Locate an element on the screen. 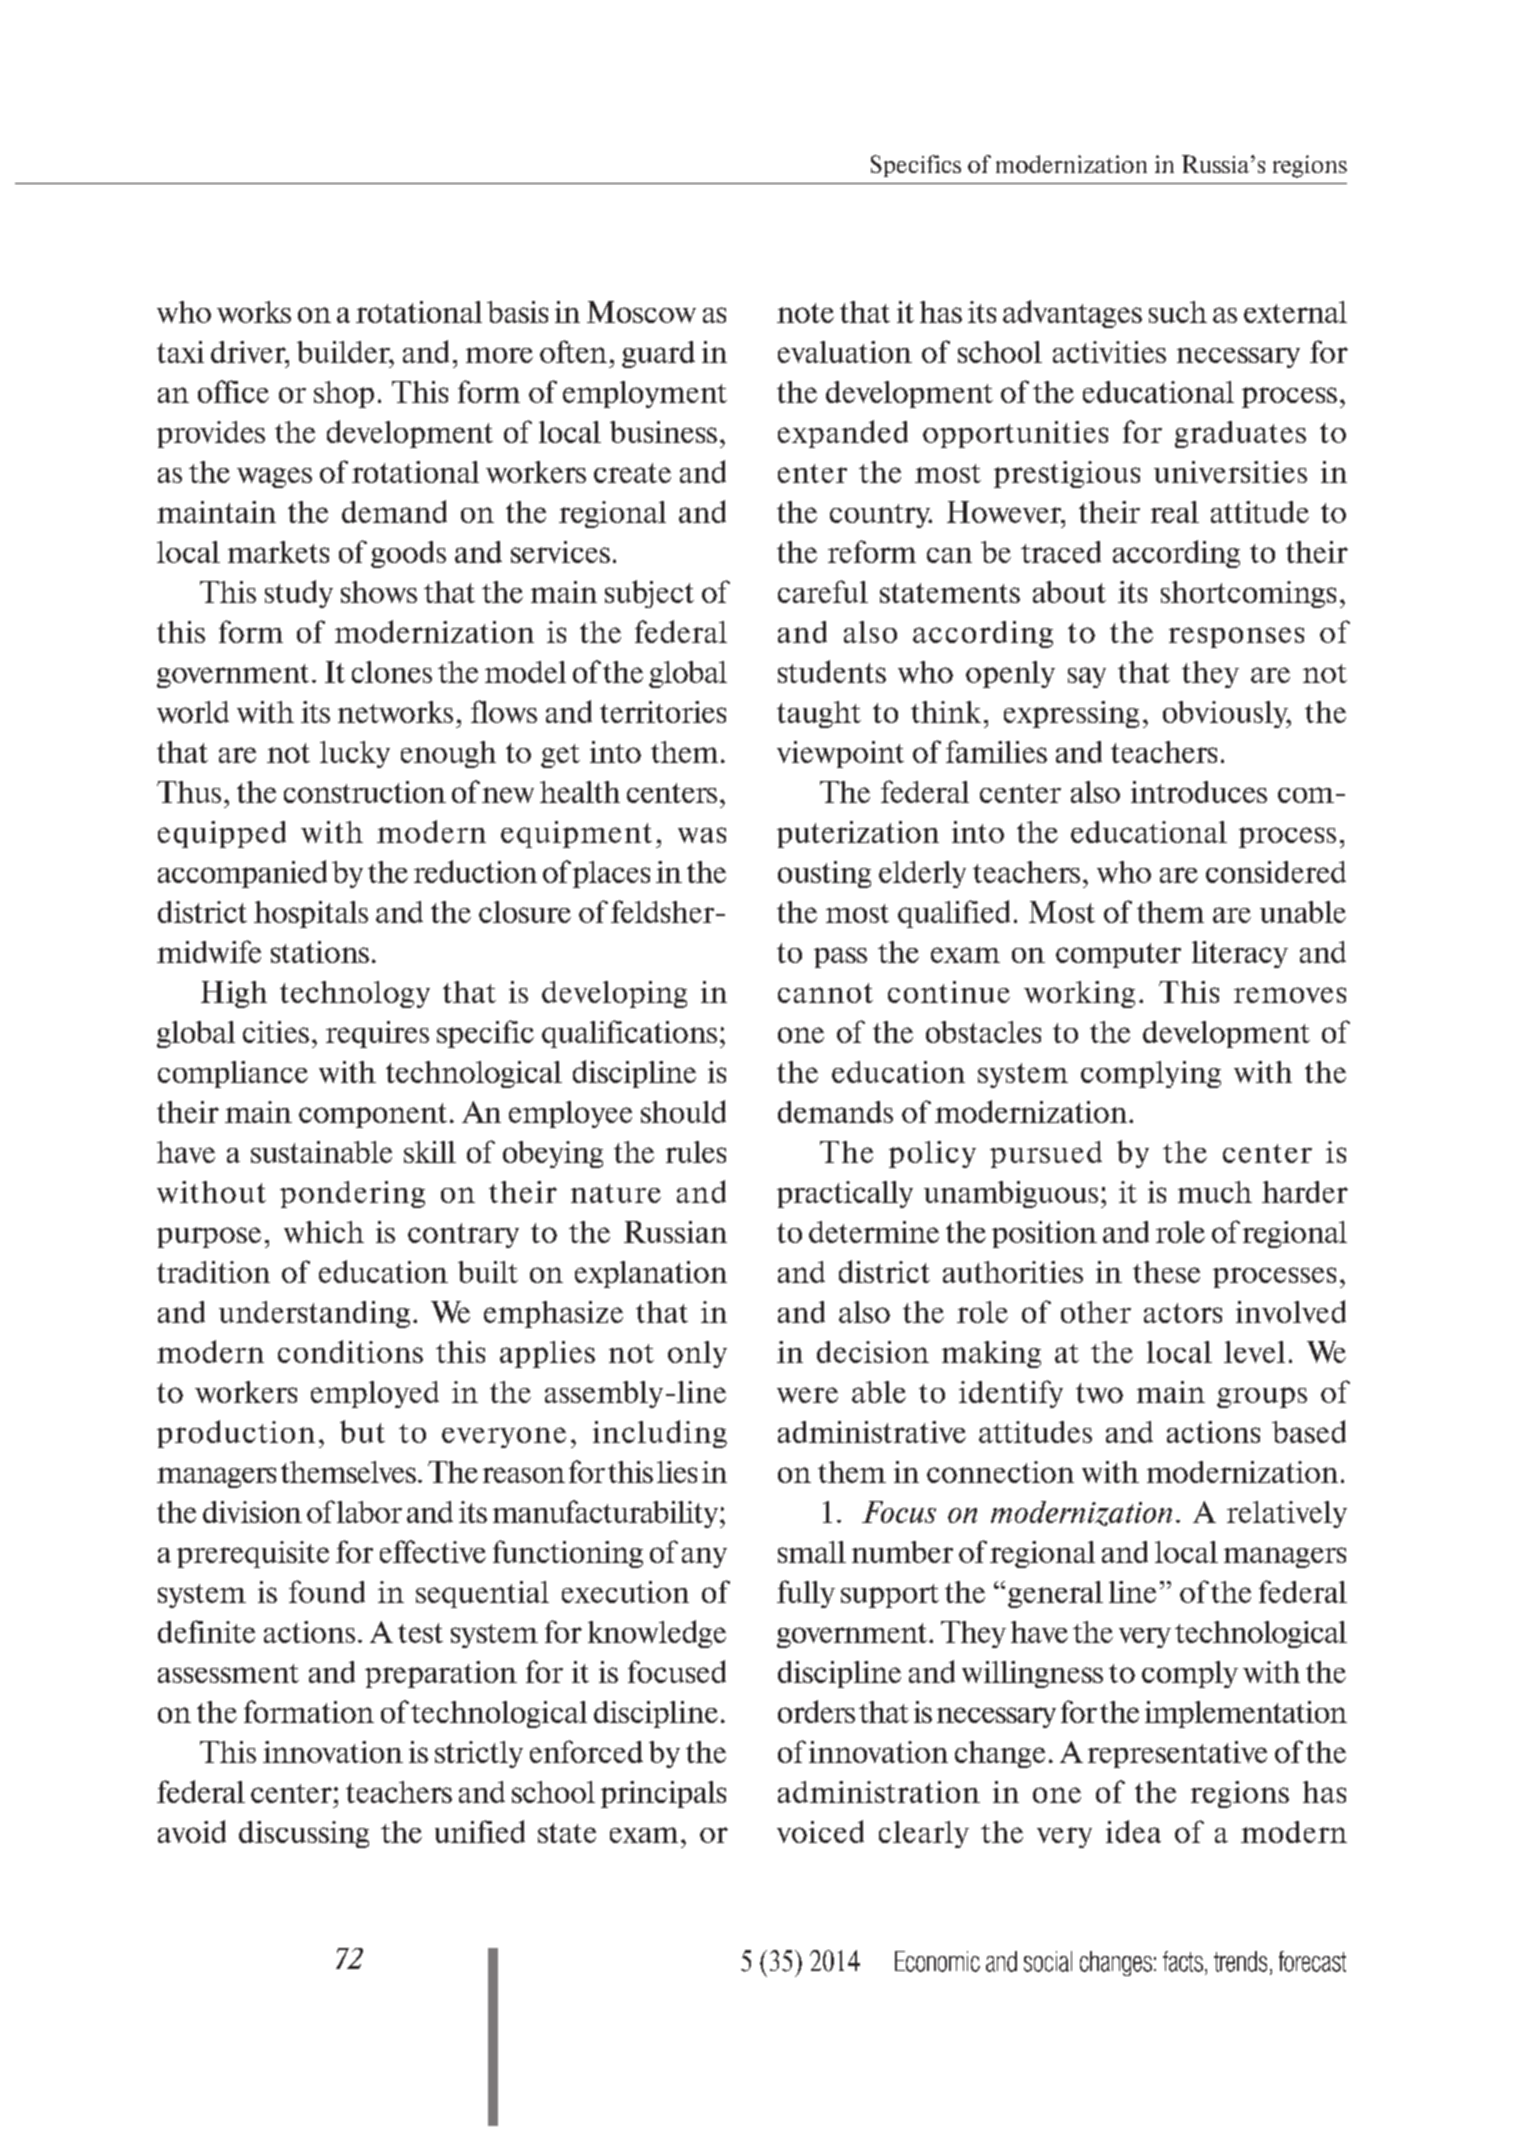 The image size is (1518, 2148). facts is located at coordinates (1183, 1961).
